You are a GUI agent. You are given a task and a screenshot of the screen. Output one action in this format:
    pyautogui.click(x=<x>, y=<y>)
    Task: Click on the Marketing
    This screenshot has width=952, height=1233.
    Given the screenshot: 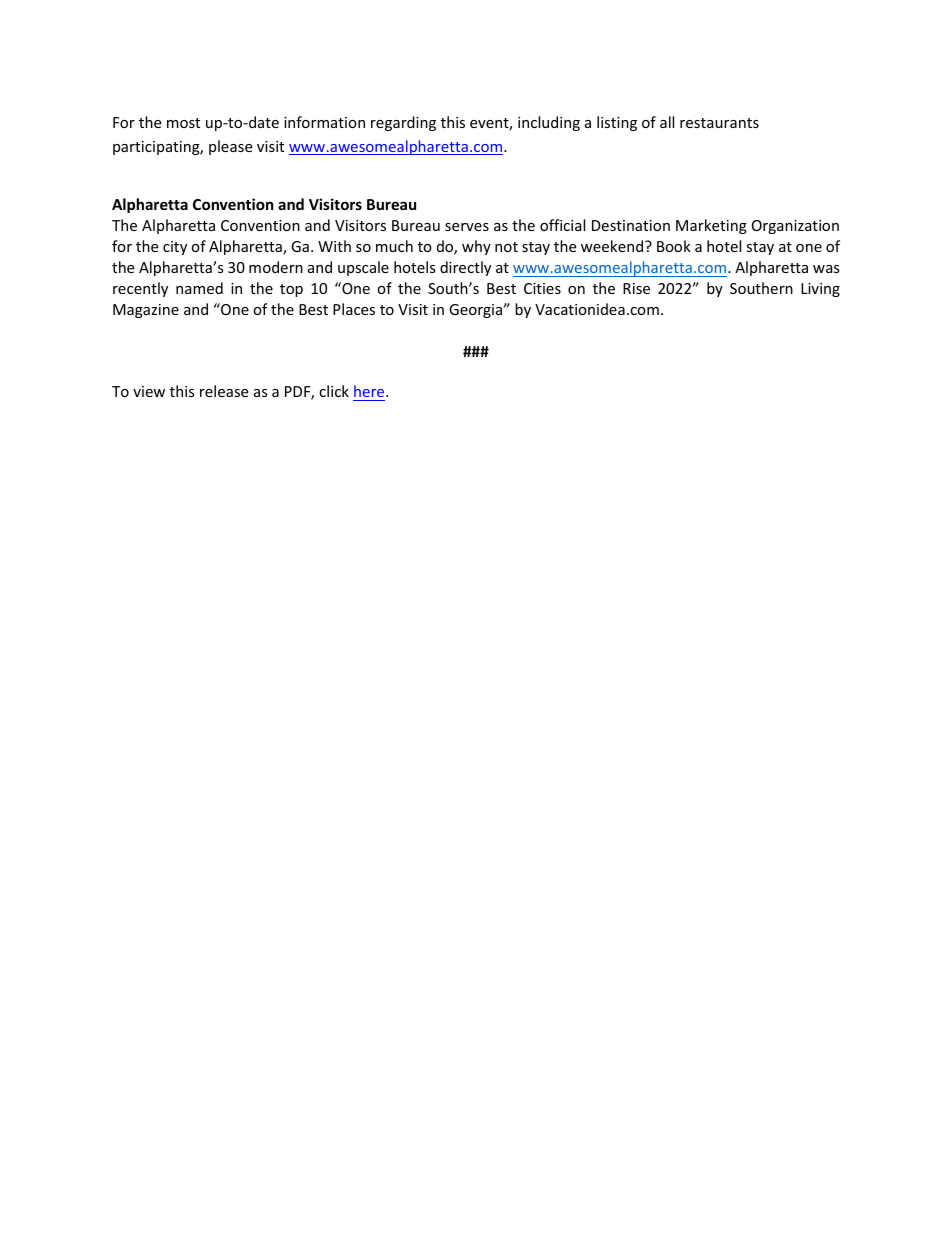 What is the action you would take?
    pyautogui.click(x=711, y=226)
